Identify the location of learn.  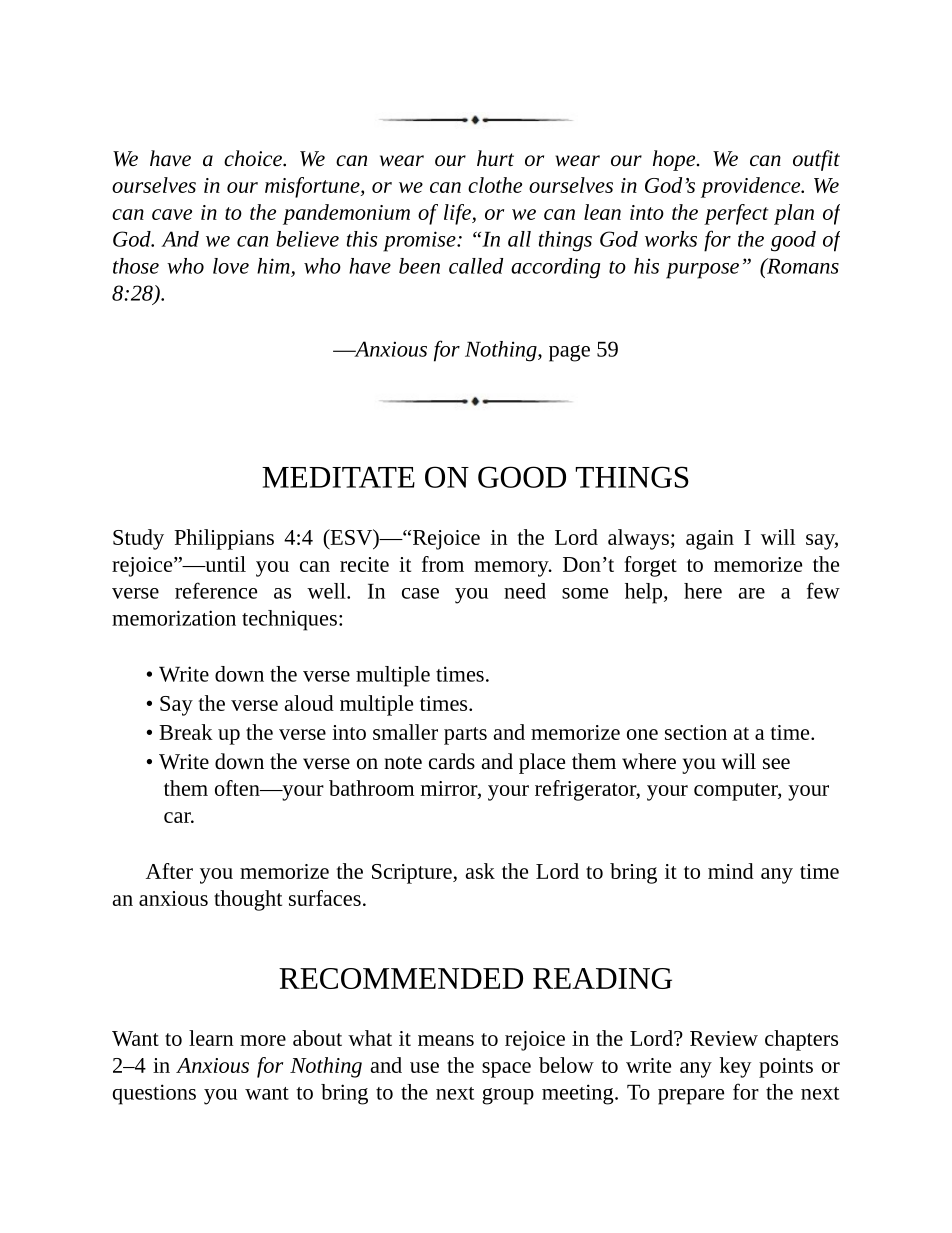
(211, 1038).
